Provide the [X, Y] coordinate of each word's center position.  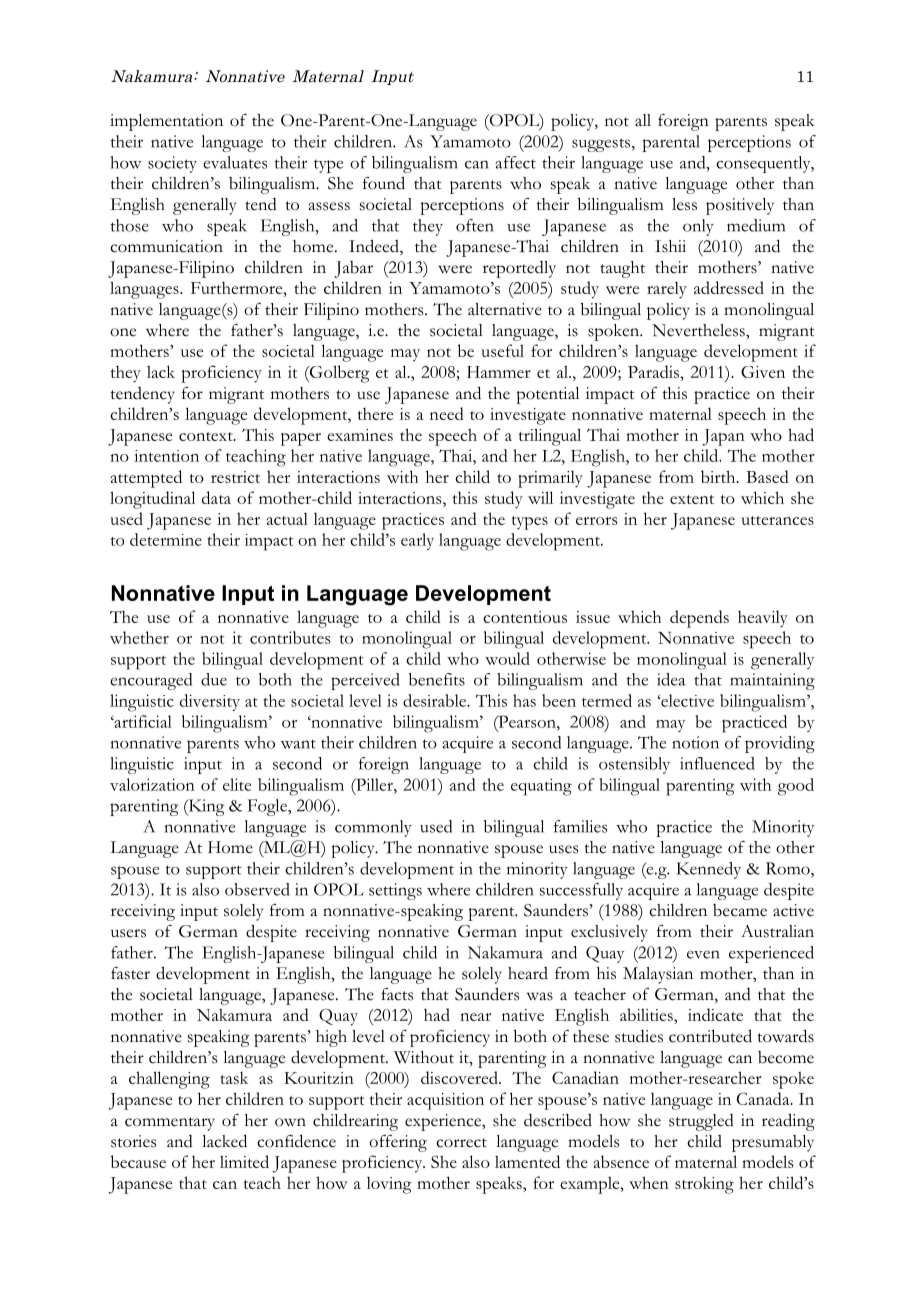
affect [515, 162]
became [740, 910]
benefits [437, 679]
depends [699, 619]
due [214, 679]
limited [244, 1161]
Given [763, 372]
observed [257, 889]
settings [395, 891]
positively [740, 206]
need [447, 413]
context [207, 436]
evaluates [235, 162]
